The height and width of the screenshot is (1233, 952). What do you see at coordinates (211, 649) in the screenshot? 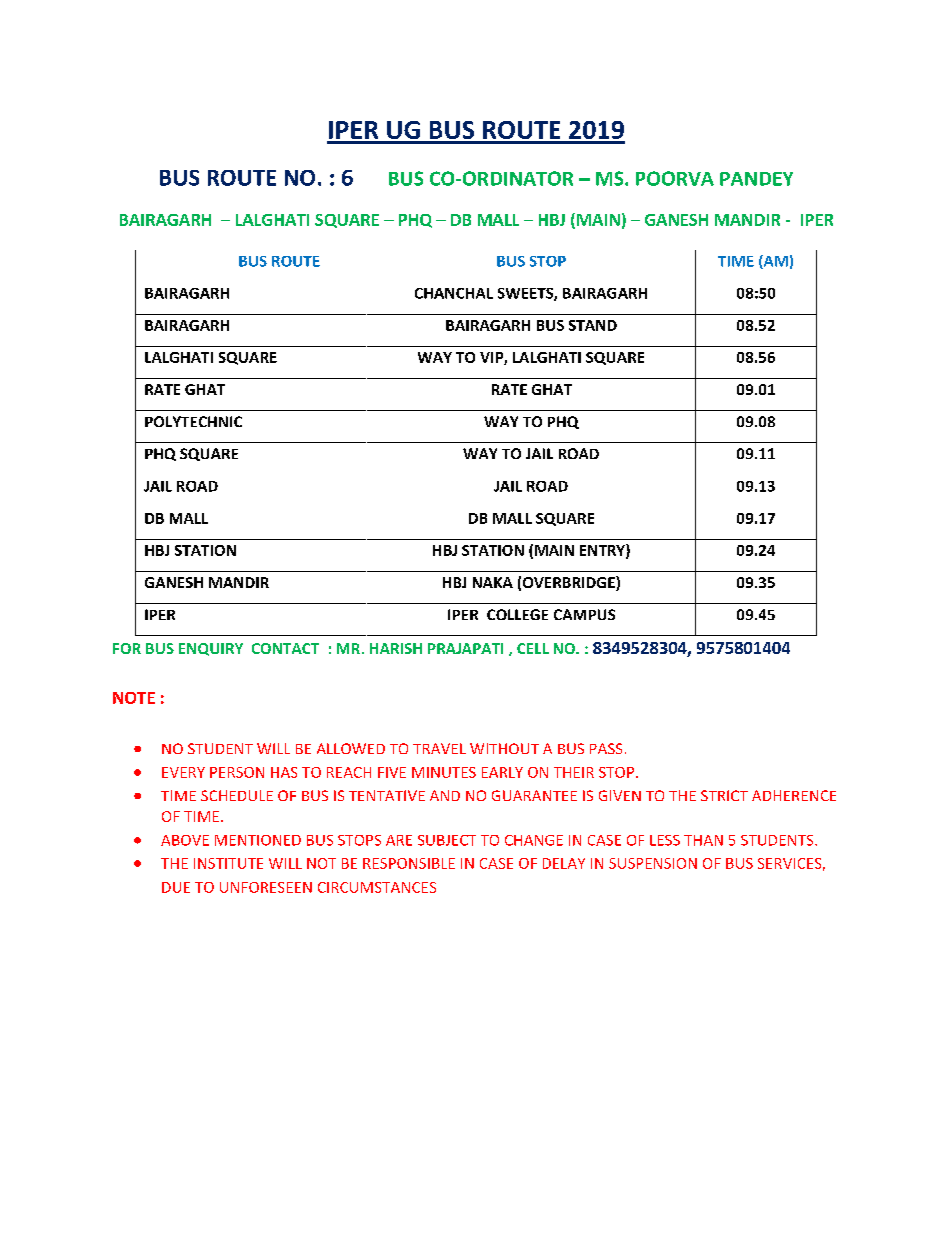
I see `ENQUIRY` at bounding box center [211, 649].
